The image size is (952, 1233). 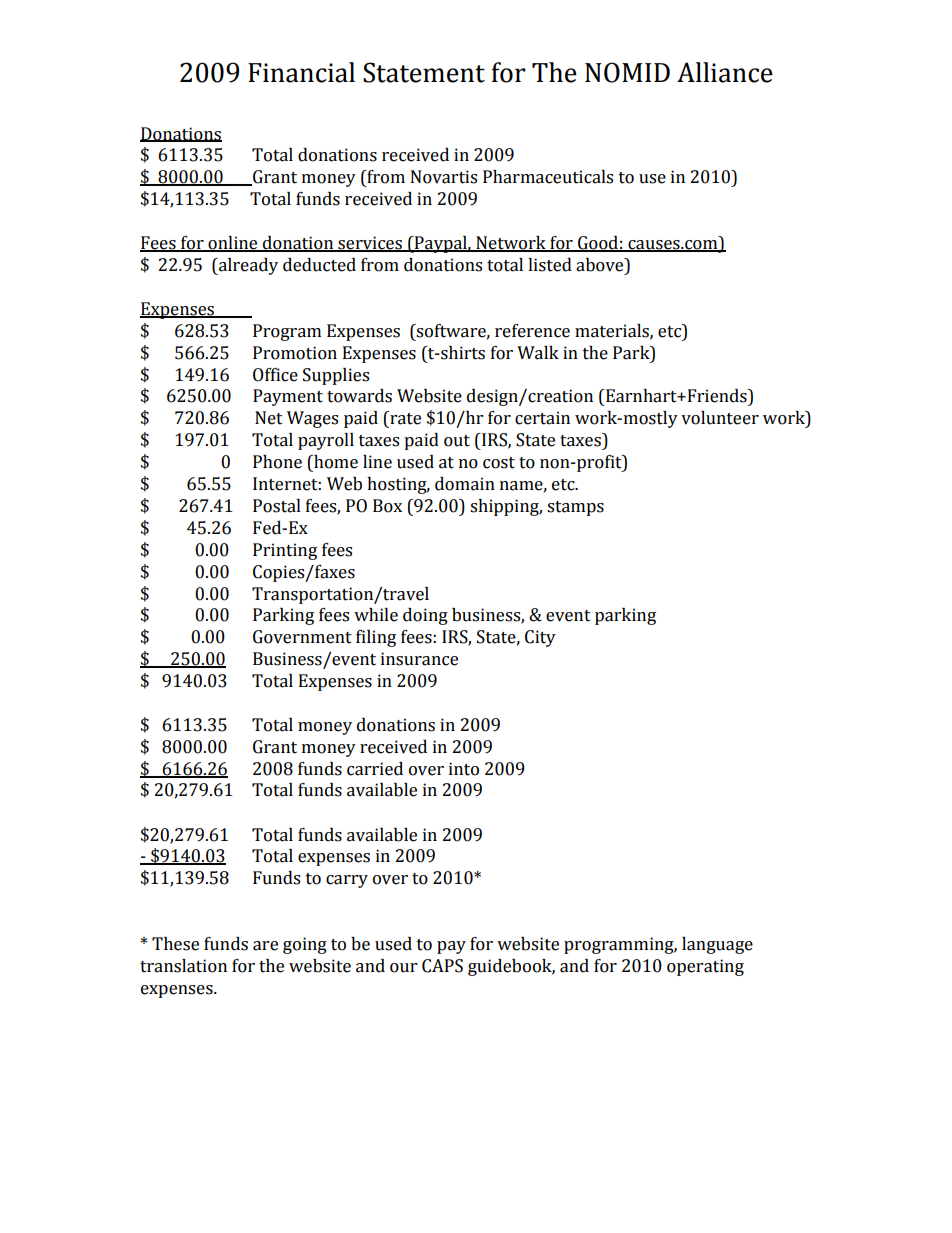 I want to click on filing, so click(x=376, y=638).
